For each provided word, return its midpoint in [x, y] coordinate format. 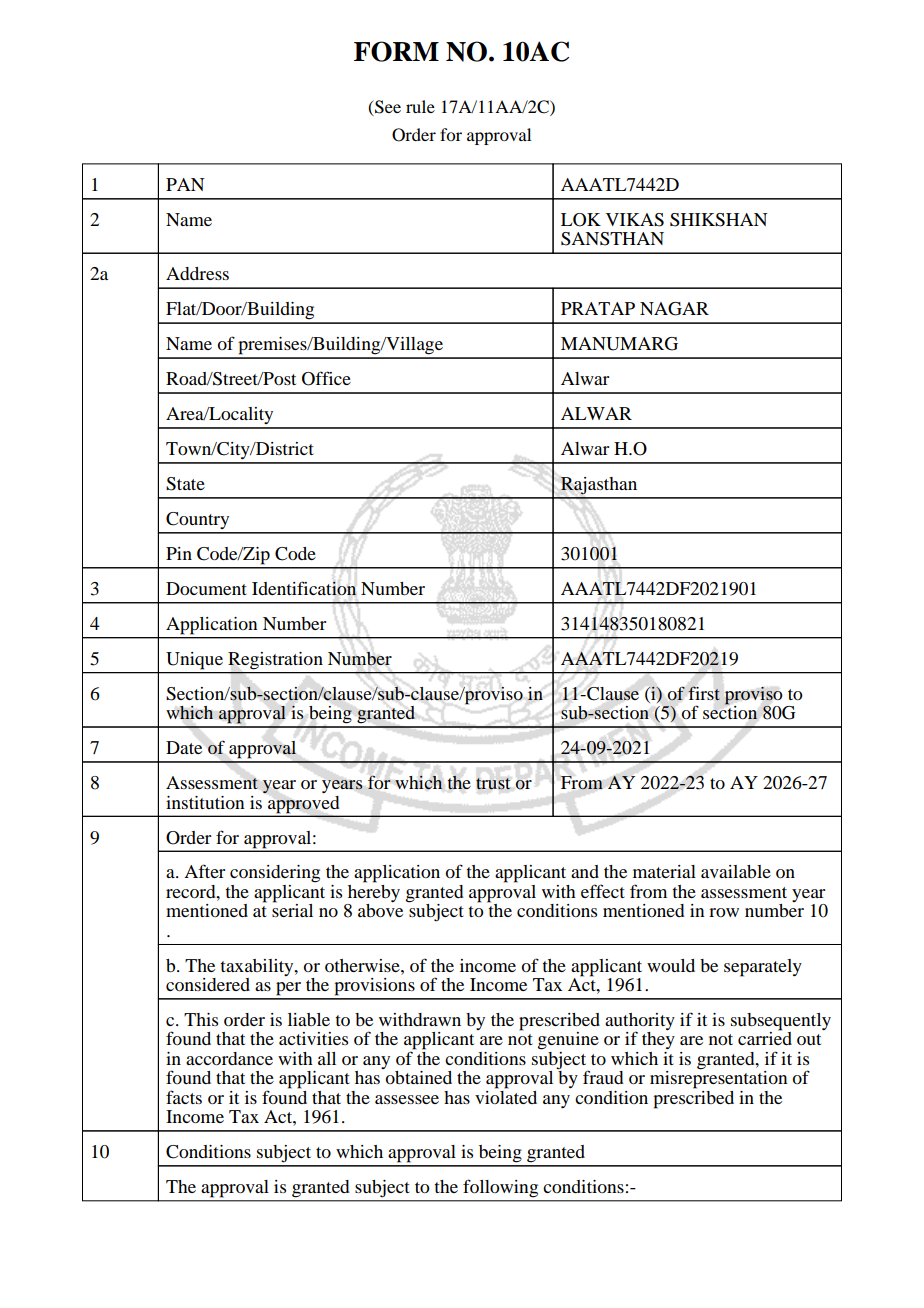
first [704, 693]
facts [184, 1097]
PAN [185, 184]
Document [206, 588]
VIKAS [635, 220]
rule [420, 106]
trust [493, 784]
